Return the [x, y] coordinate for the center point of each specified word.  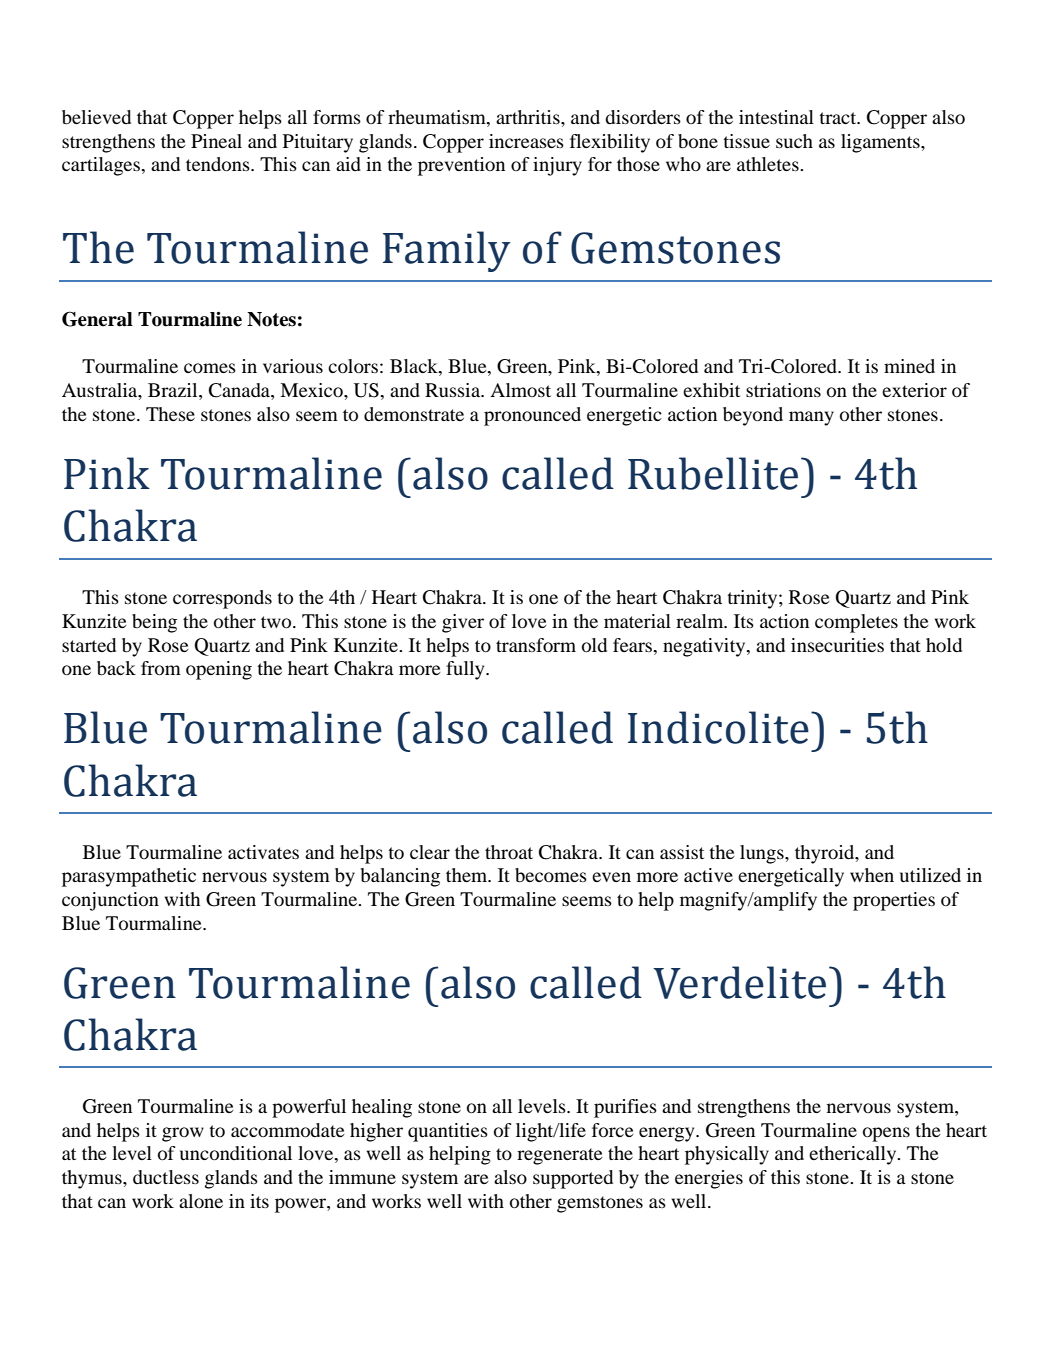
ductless [166, 1177]
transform [536, 645]
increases [526, 141]
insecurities [837, 645]
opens [886, 1134]
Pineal [216, 141]
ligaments [881, 143]
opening [219, 670]
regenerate [560, 1156]
